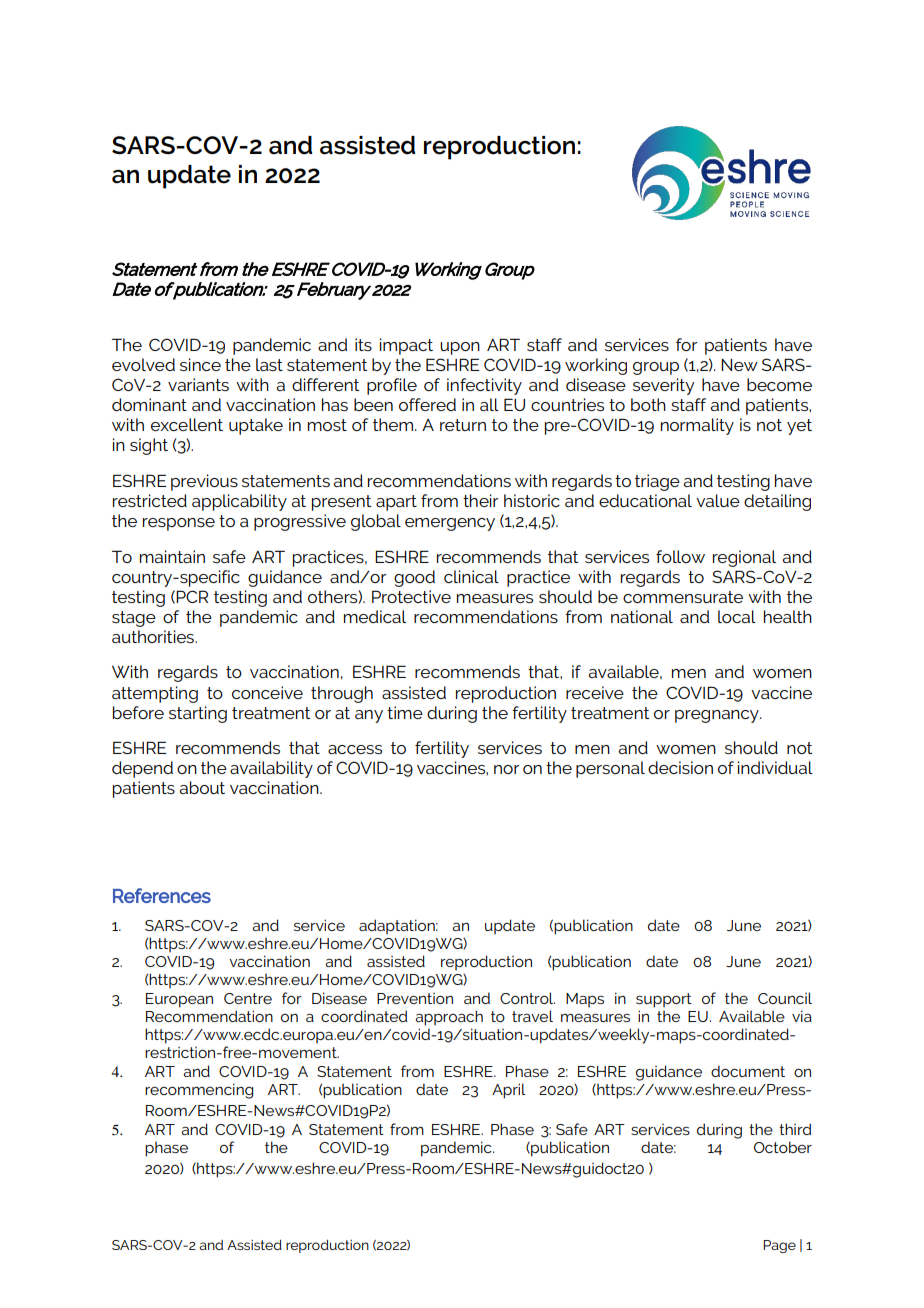 The image size is (924, 1308). I want to click on upon, so click(460, 348).
